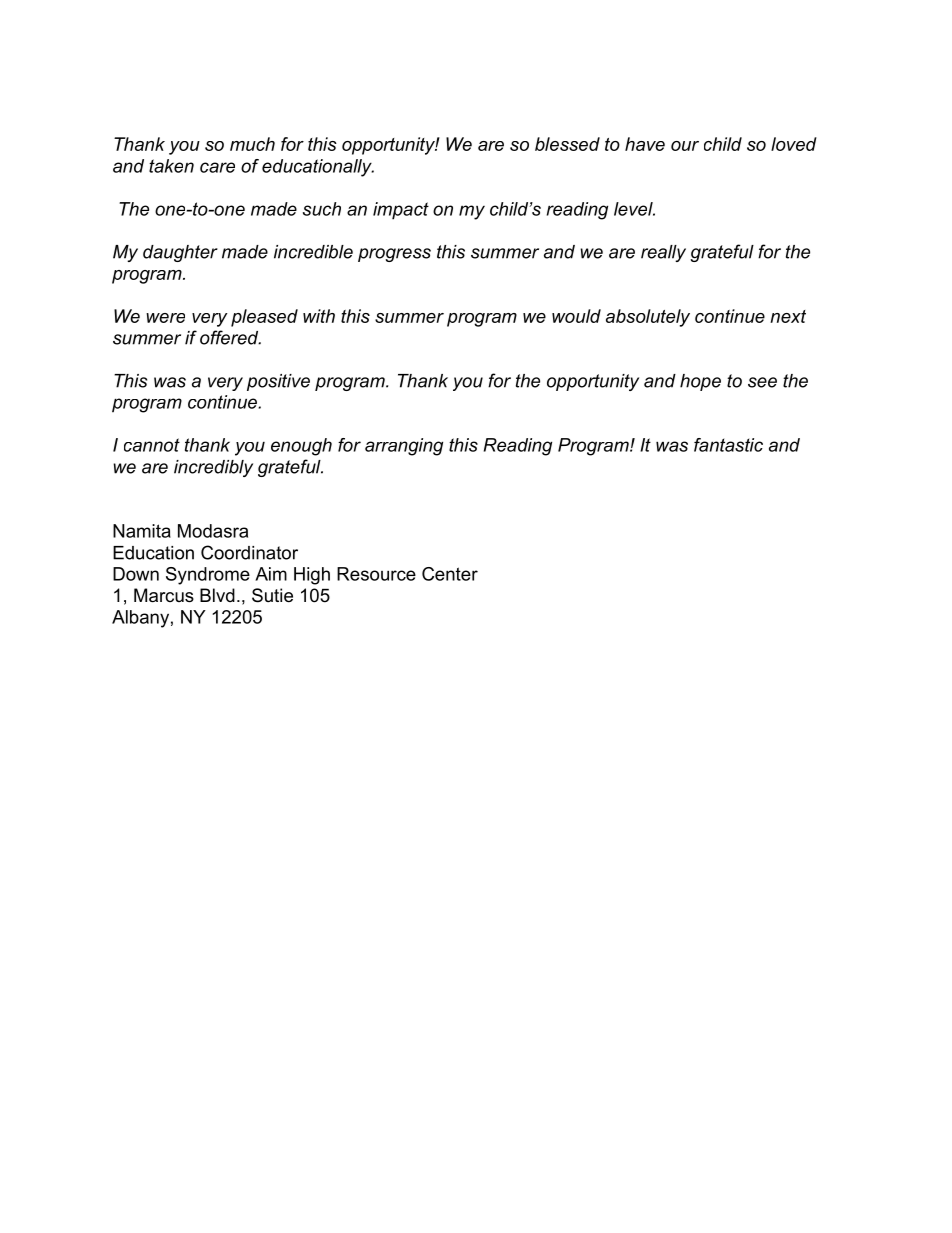 The height and width of the page is (1233, 952). What do you see at coordinates (728, 445) in the page?
I see `fantastic` at bounding box center [728, 445].
